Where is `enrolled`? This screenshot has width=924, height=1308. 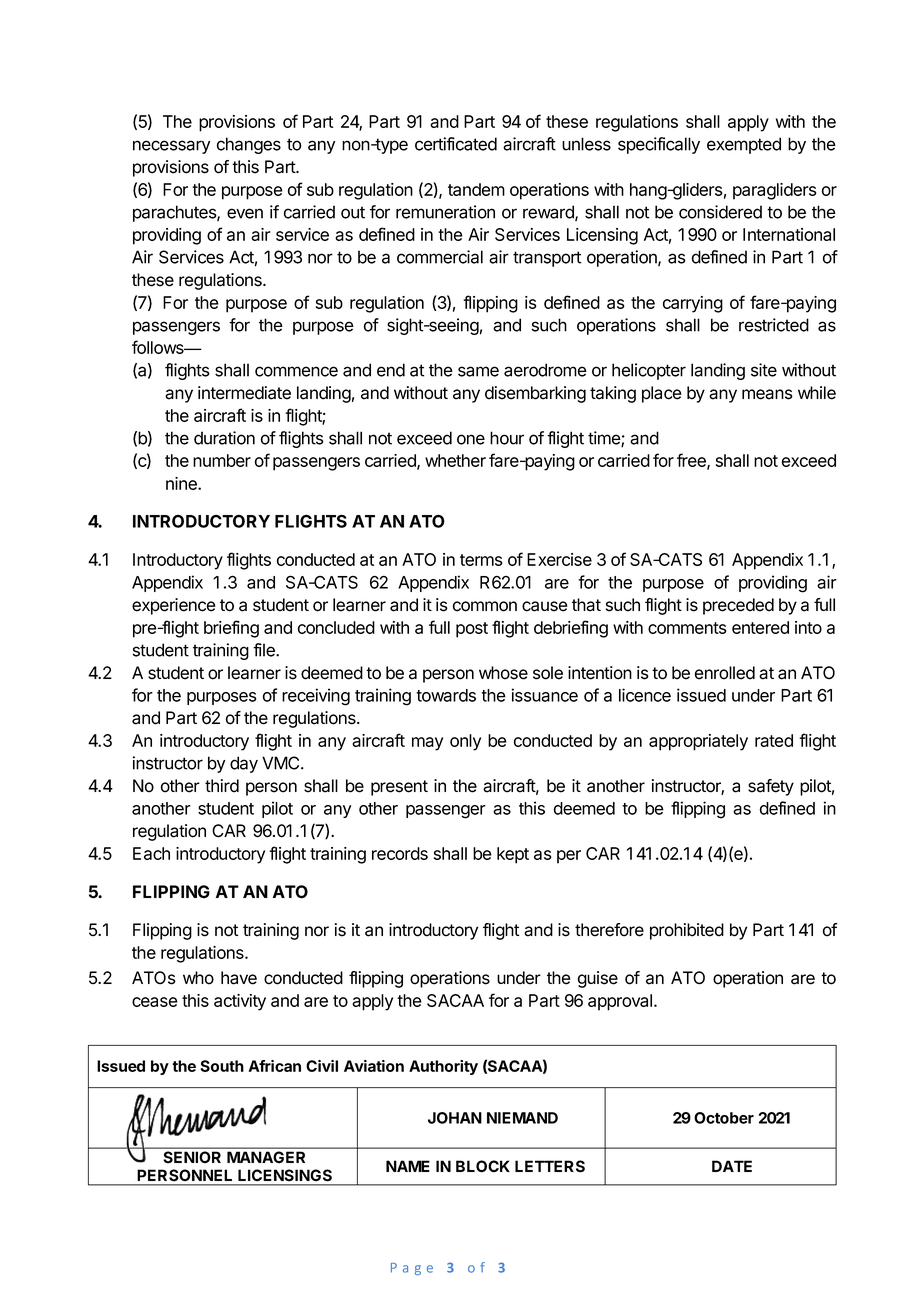
enrolled is located at coordinates (725, 673).
